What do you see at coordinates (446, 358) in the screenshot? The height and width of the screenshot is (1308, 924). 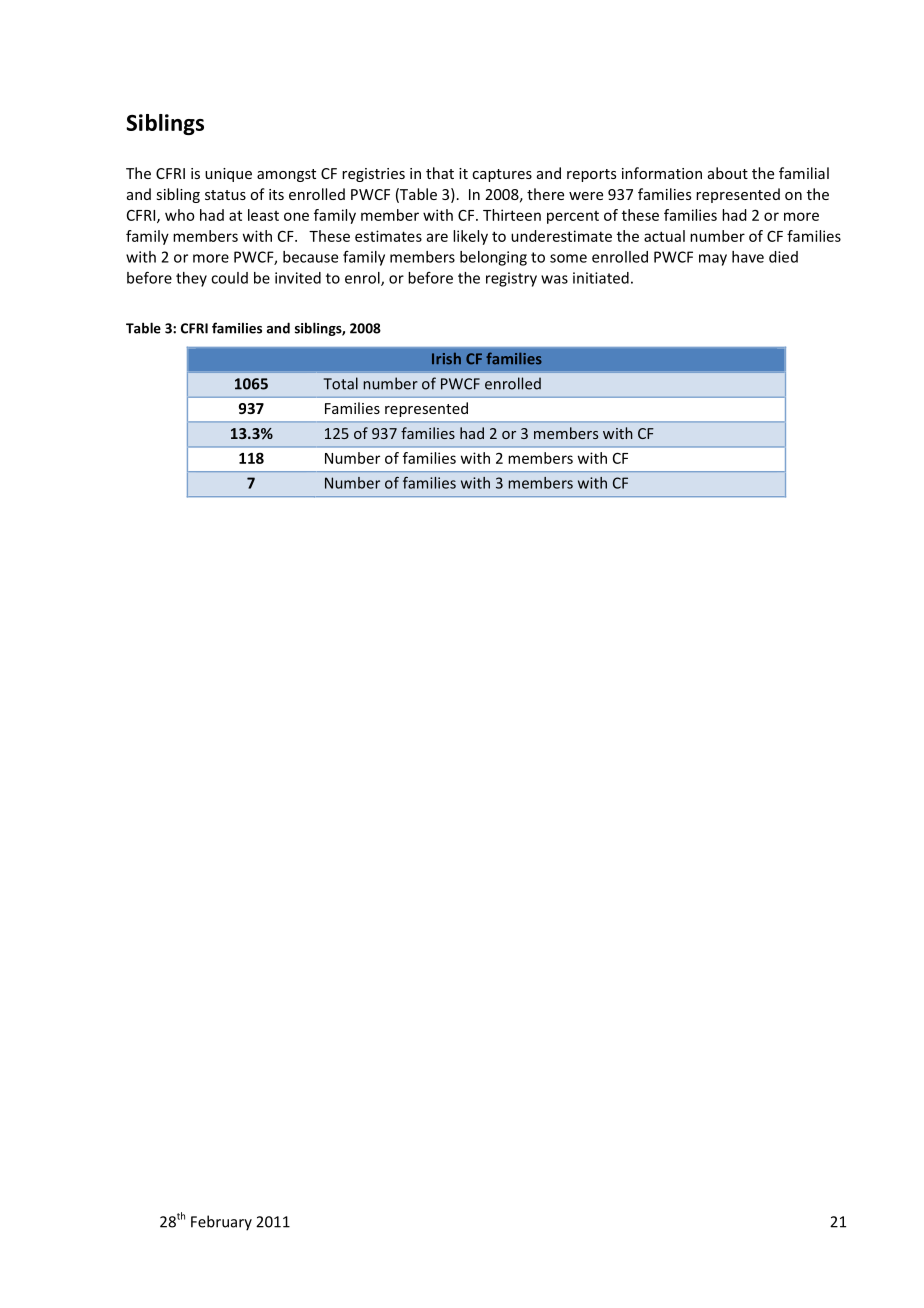 I see `Irish` at bounding box center [446, 358].
